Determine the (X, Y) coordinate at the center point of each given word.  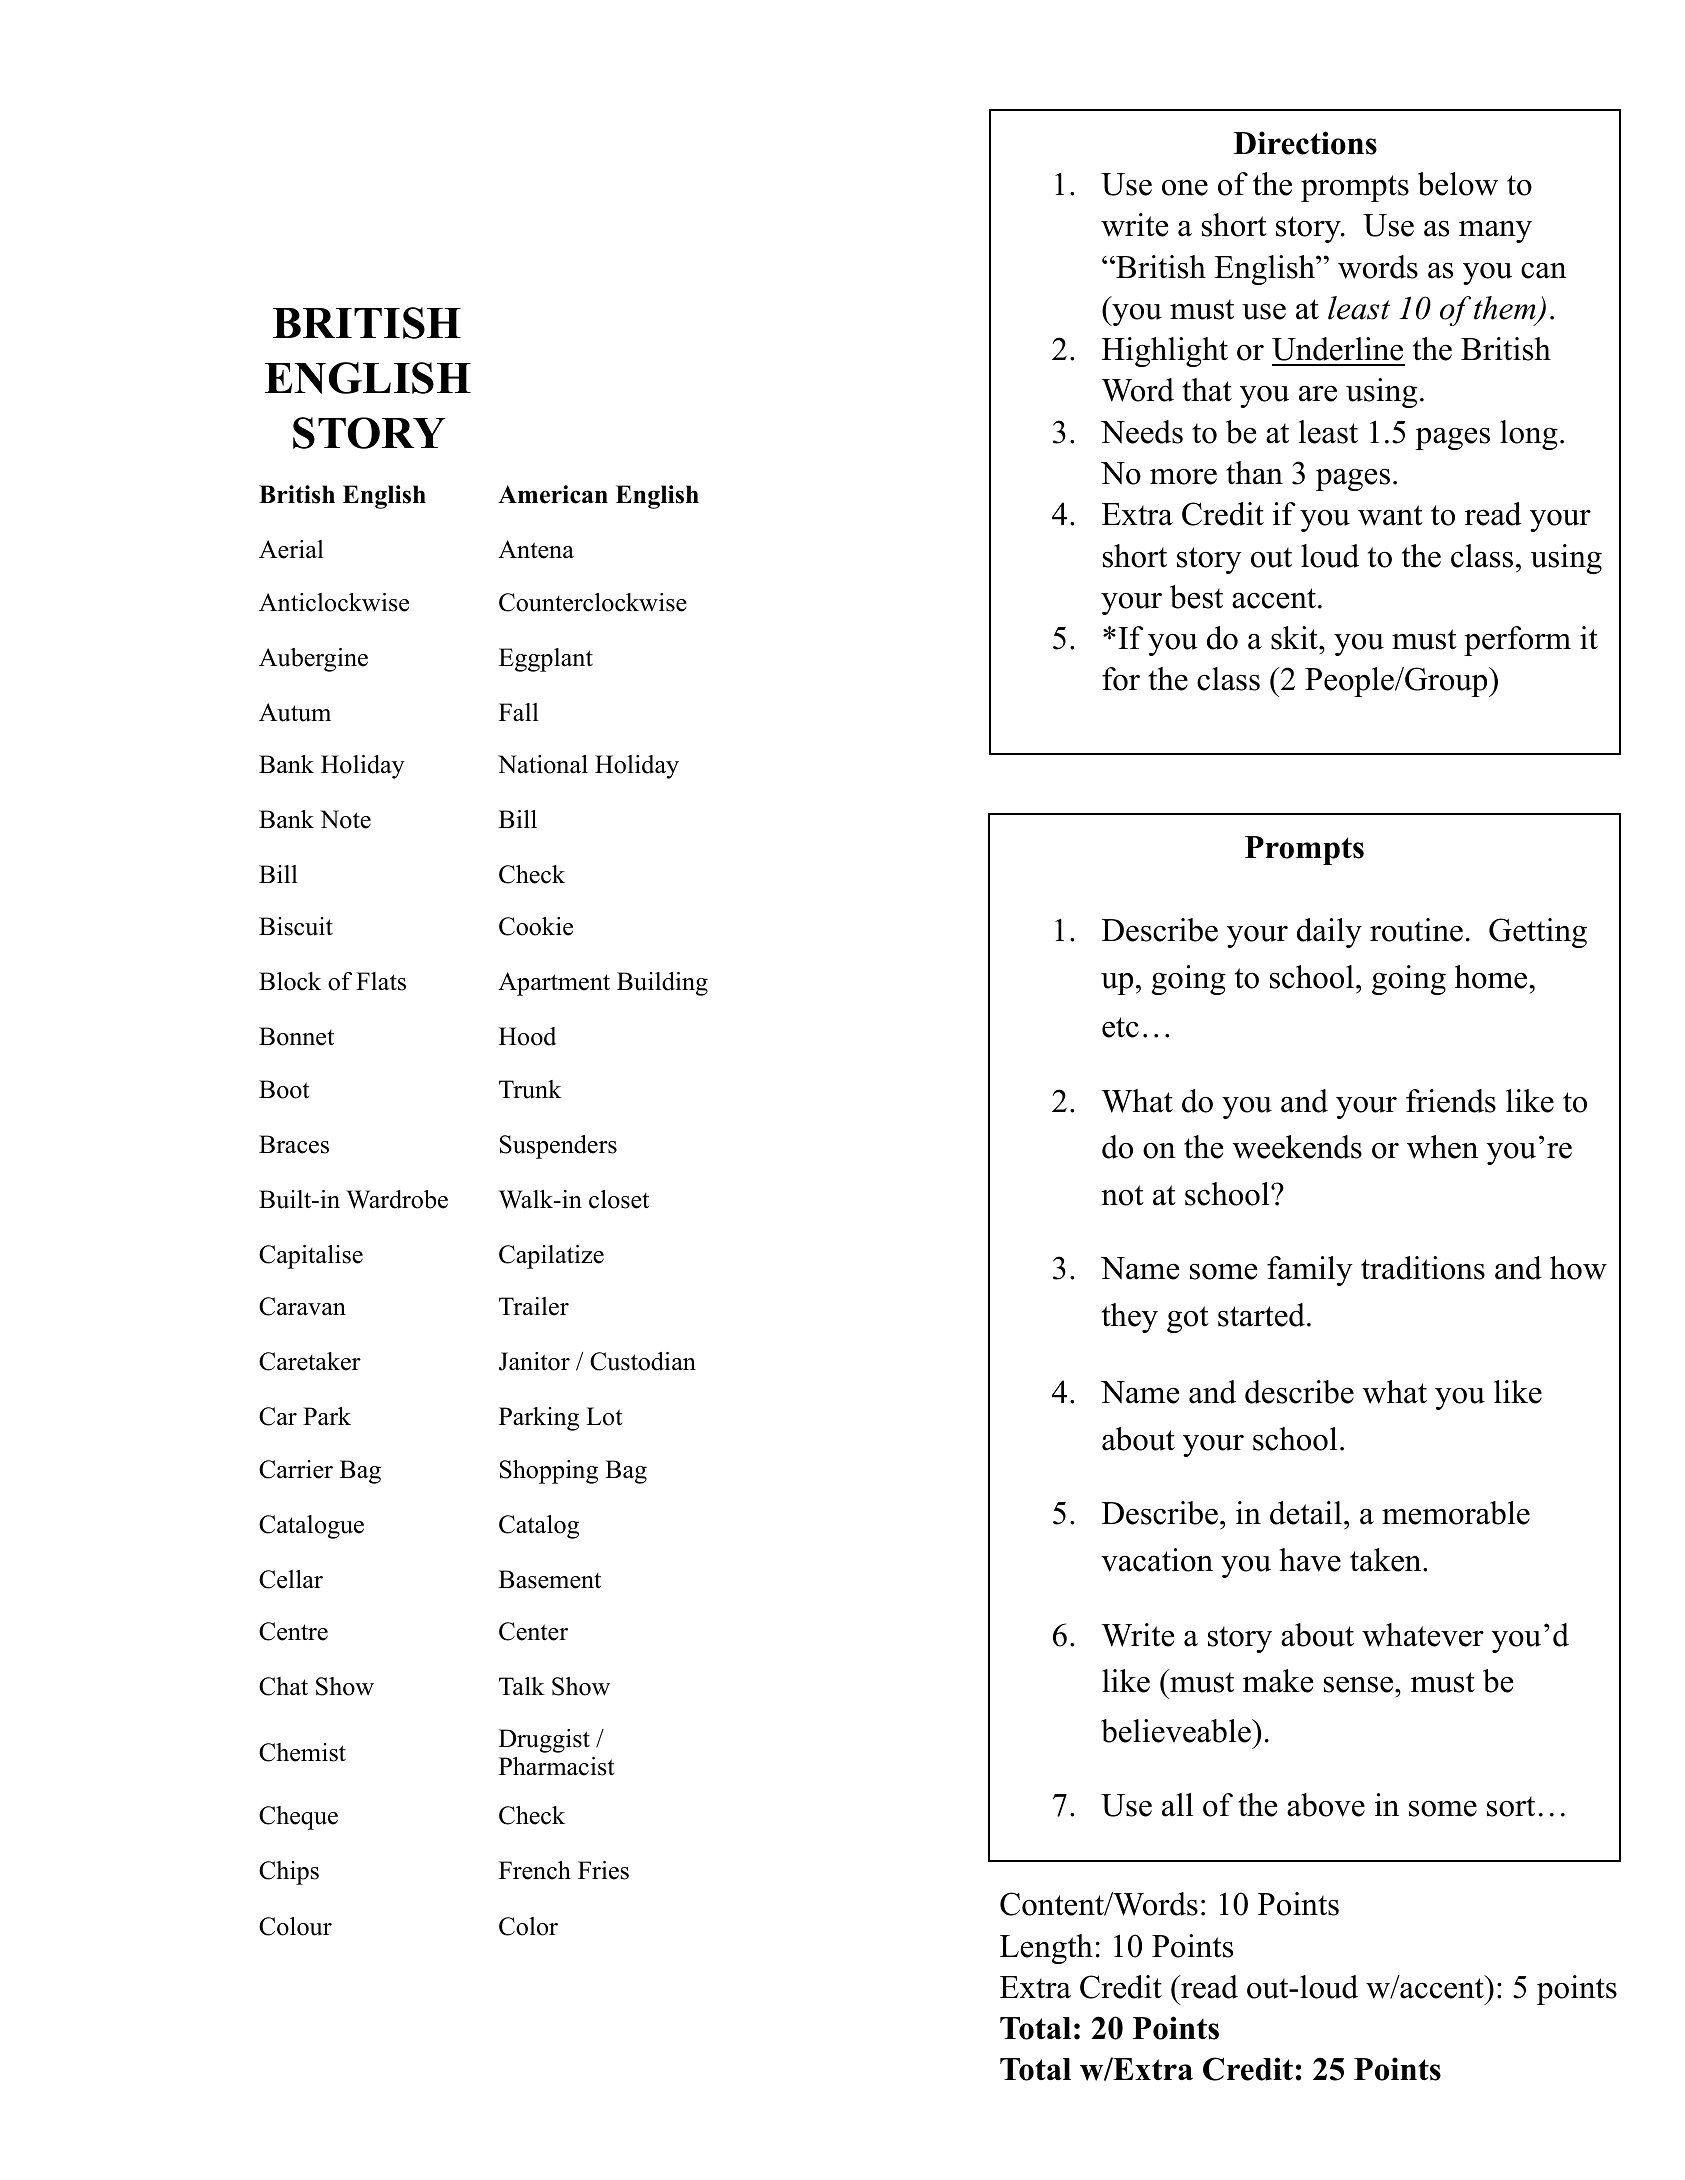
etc (1120, 1027)
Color (528, 1926)
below (1458, 184)
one (1185, 187)
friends (1451, 1101)
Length (1046, 1949)
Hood (527, 1036)
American (553, 494)
